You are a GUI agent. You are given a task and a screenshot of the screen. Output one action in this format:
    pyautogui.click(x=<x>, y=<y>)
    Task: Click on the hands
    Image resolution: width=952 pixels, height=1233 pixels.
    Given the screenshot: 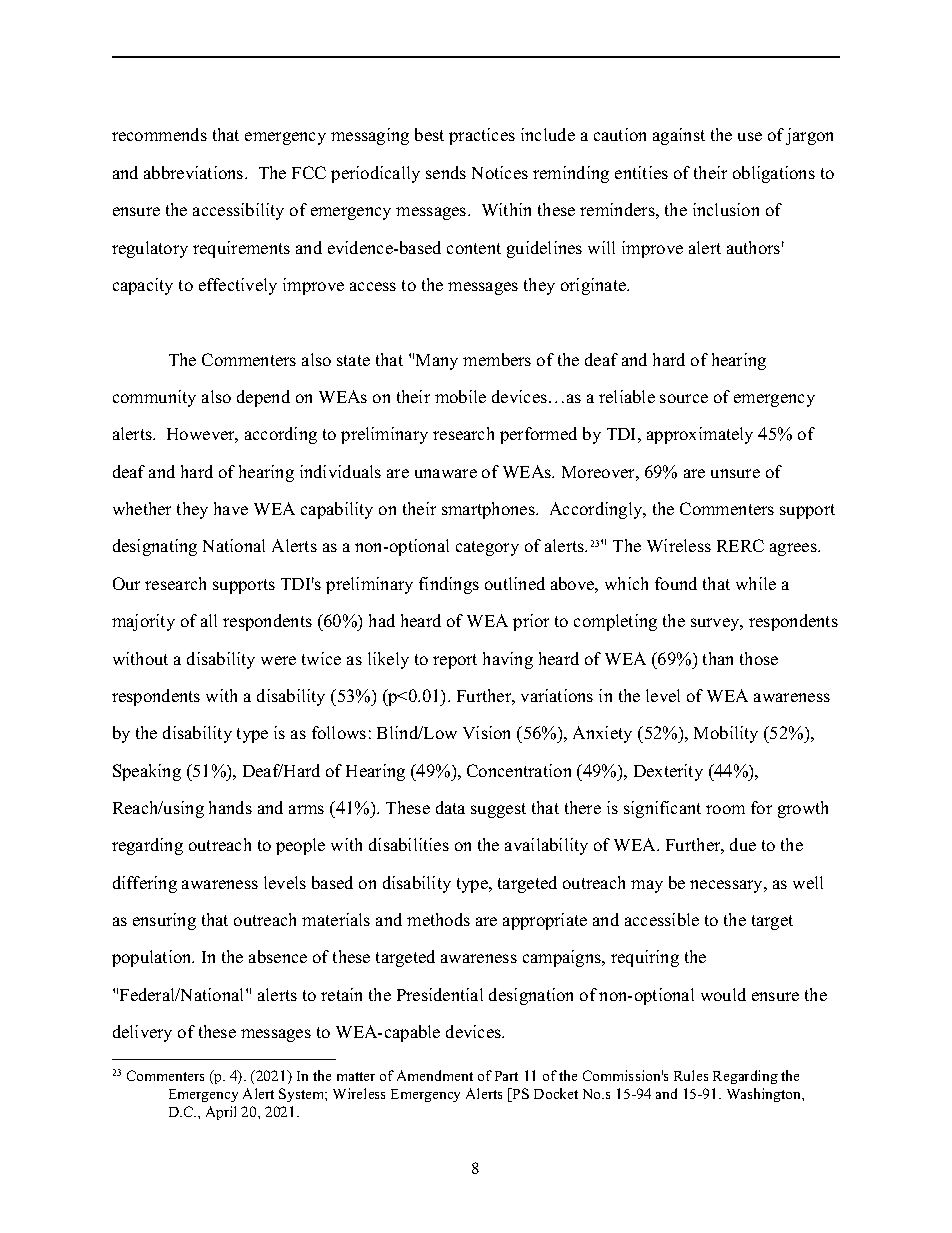 What is the action you would take?
    pyautogui.click(x=230, y=807)
